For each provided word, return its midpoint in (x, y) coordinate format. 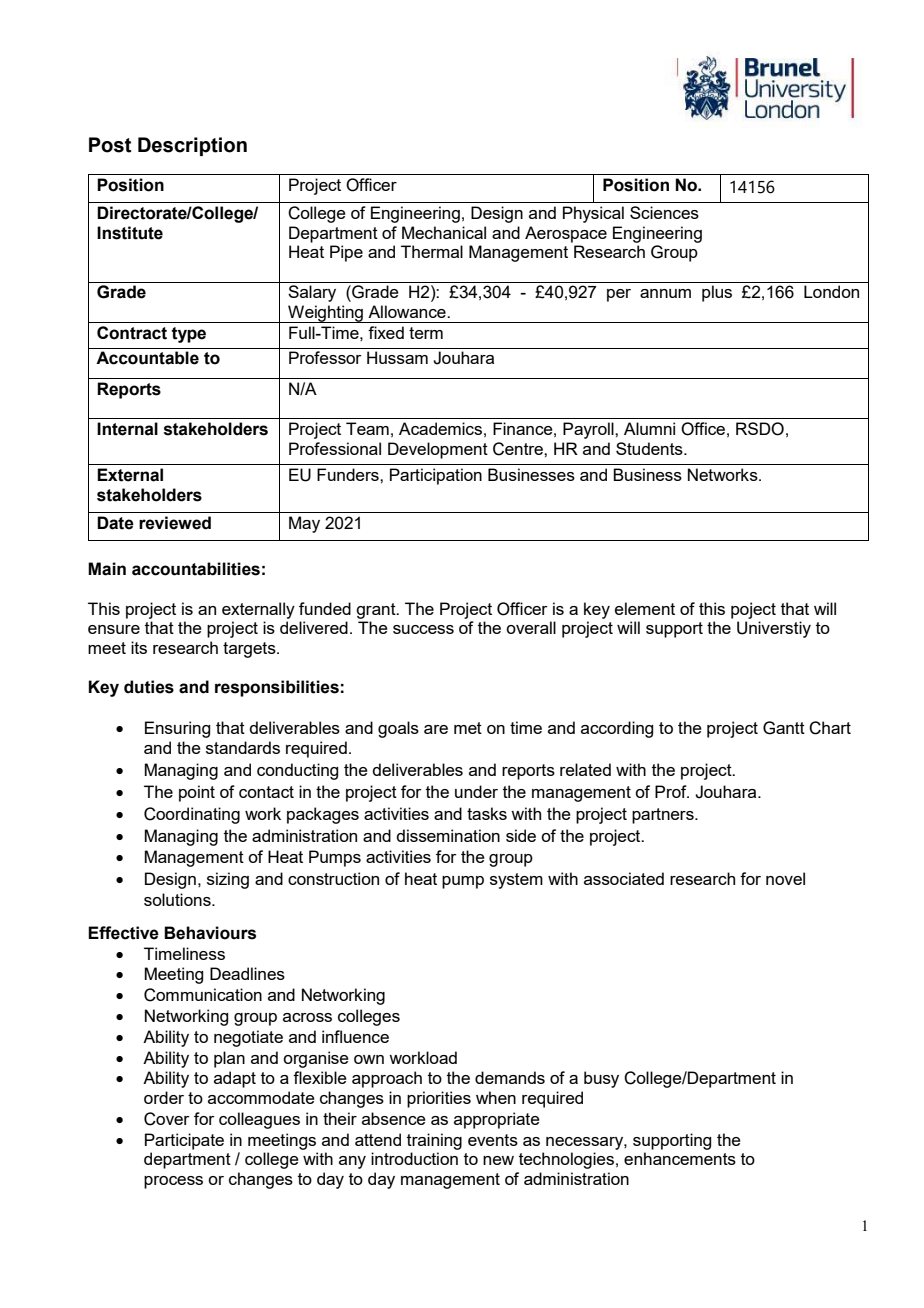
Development (438, 450)
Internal (127, 429)
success (423, 629)
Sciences (664, 212)
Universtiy (774, 629)
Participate (184, 1141)
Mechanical (444, 232)
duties (149, 687)
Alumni (649, 428)
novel (785, 878)
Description (192, 146)
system (516, 881)
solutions (178, 899)
